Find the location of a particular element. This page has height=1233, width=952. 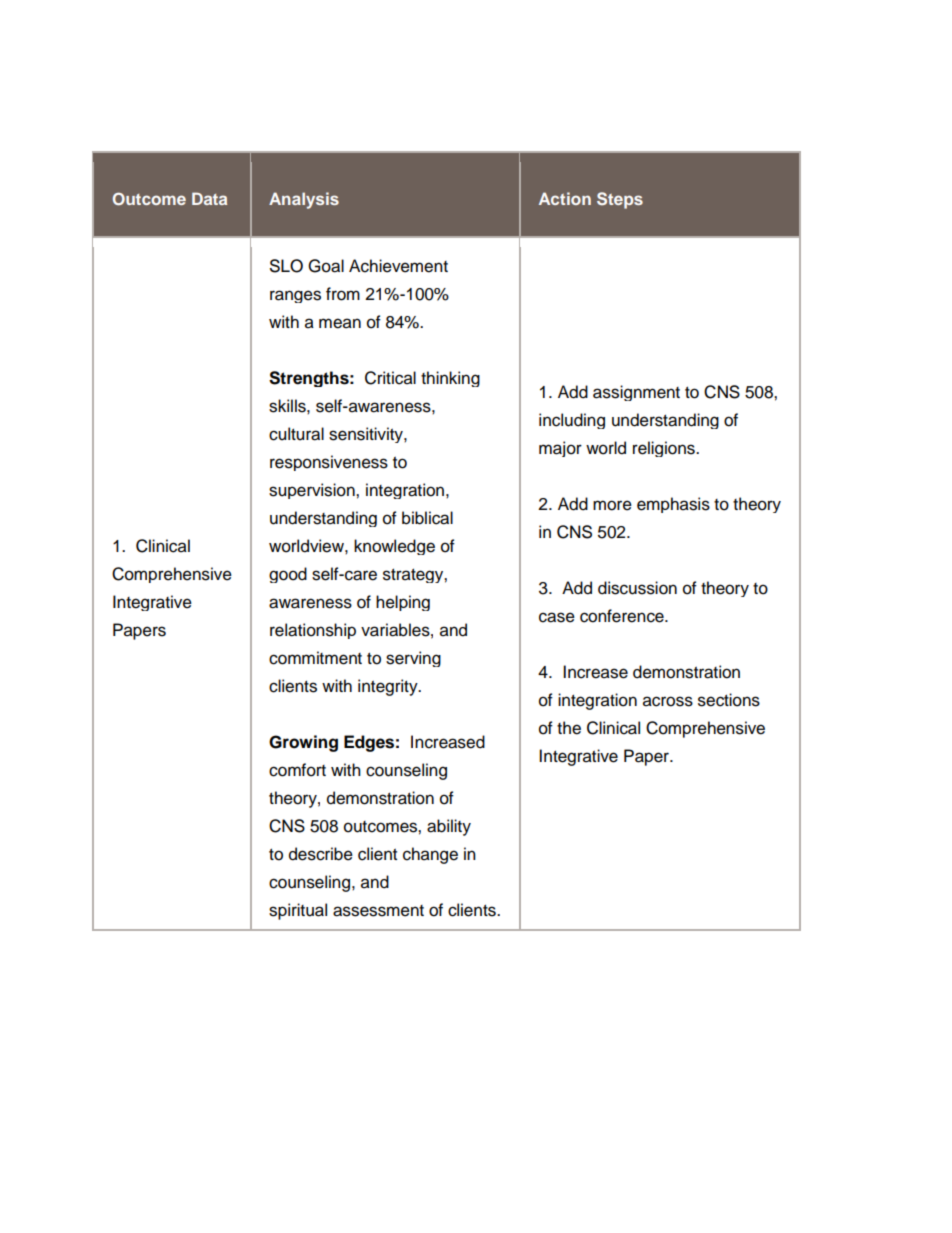

religions is located at coordinates (665, 449).
